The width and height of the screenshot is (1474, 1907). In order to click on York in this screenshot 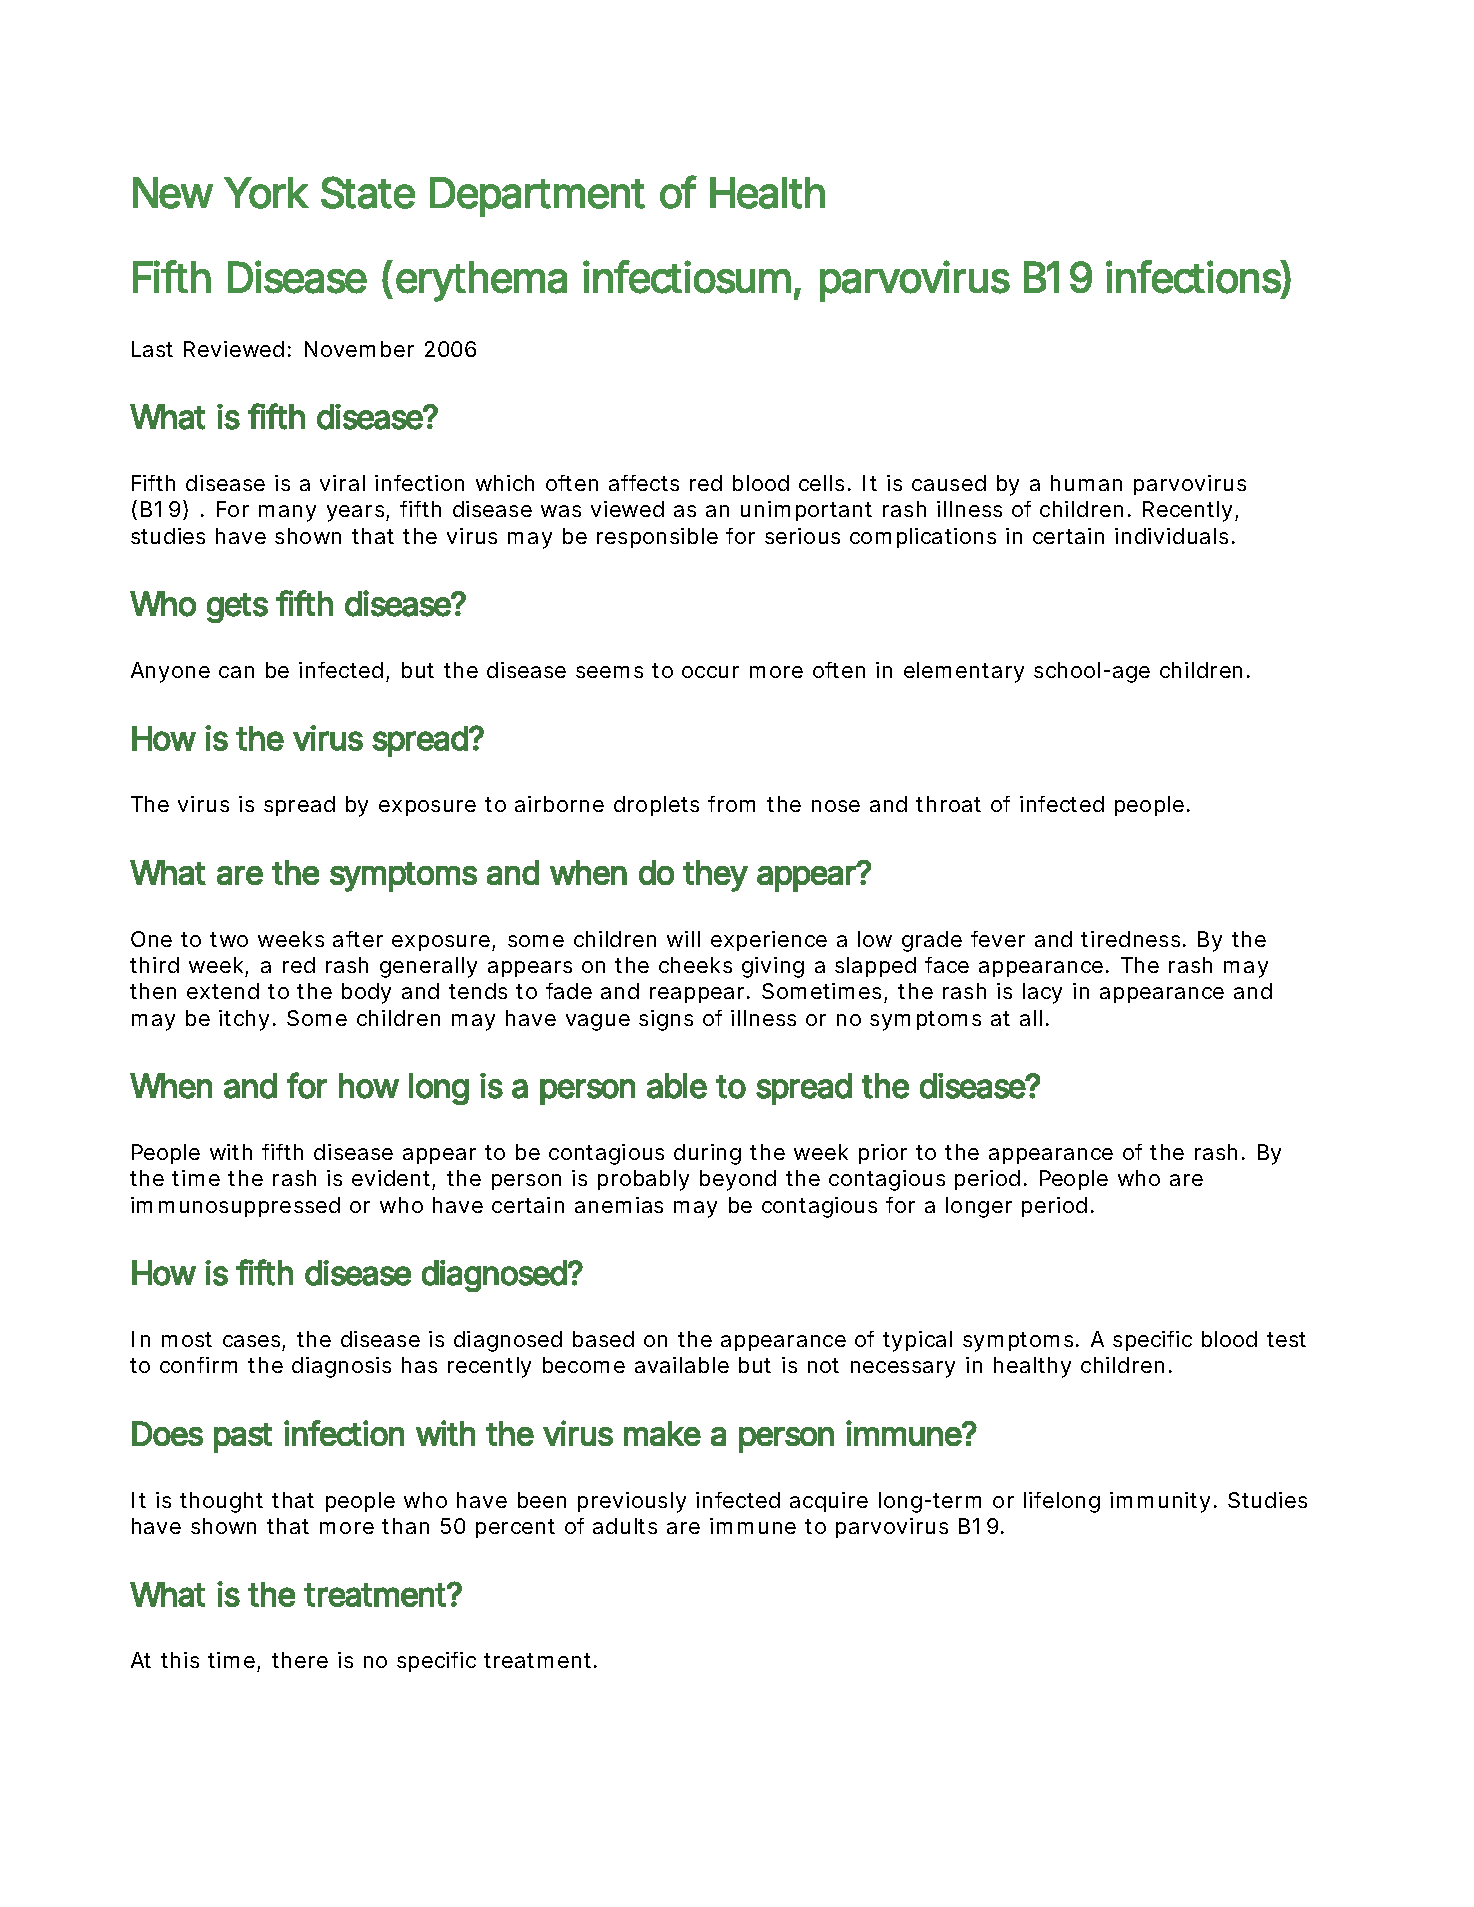, I will do `click(266, 193)`.
